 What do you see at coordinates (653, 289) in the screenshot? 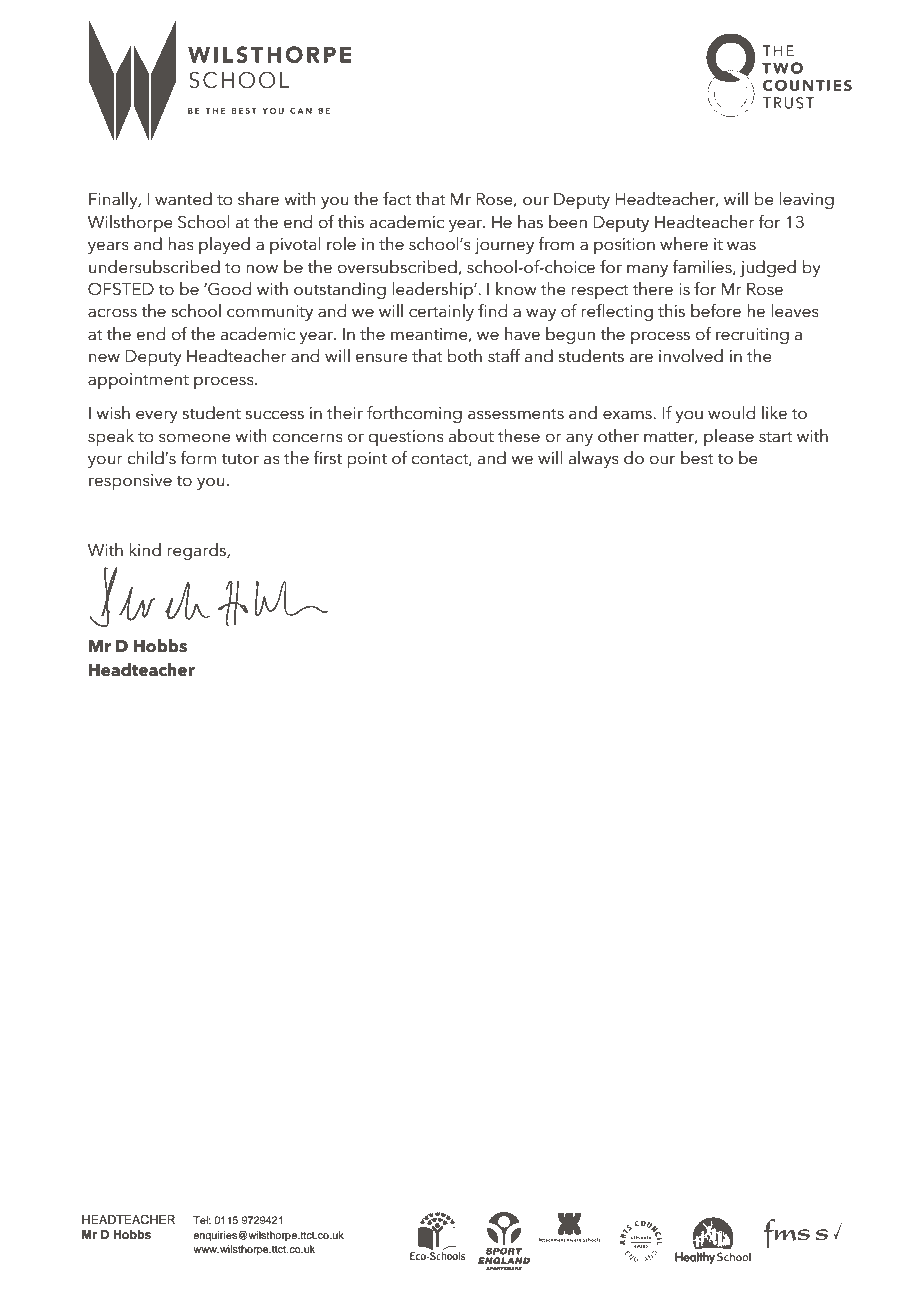
I see `there` at bounding box center [653, 289].
